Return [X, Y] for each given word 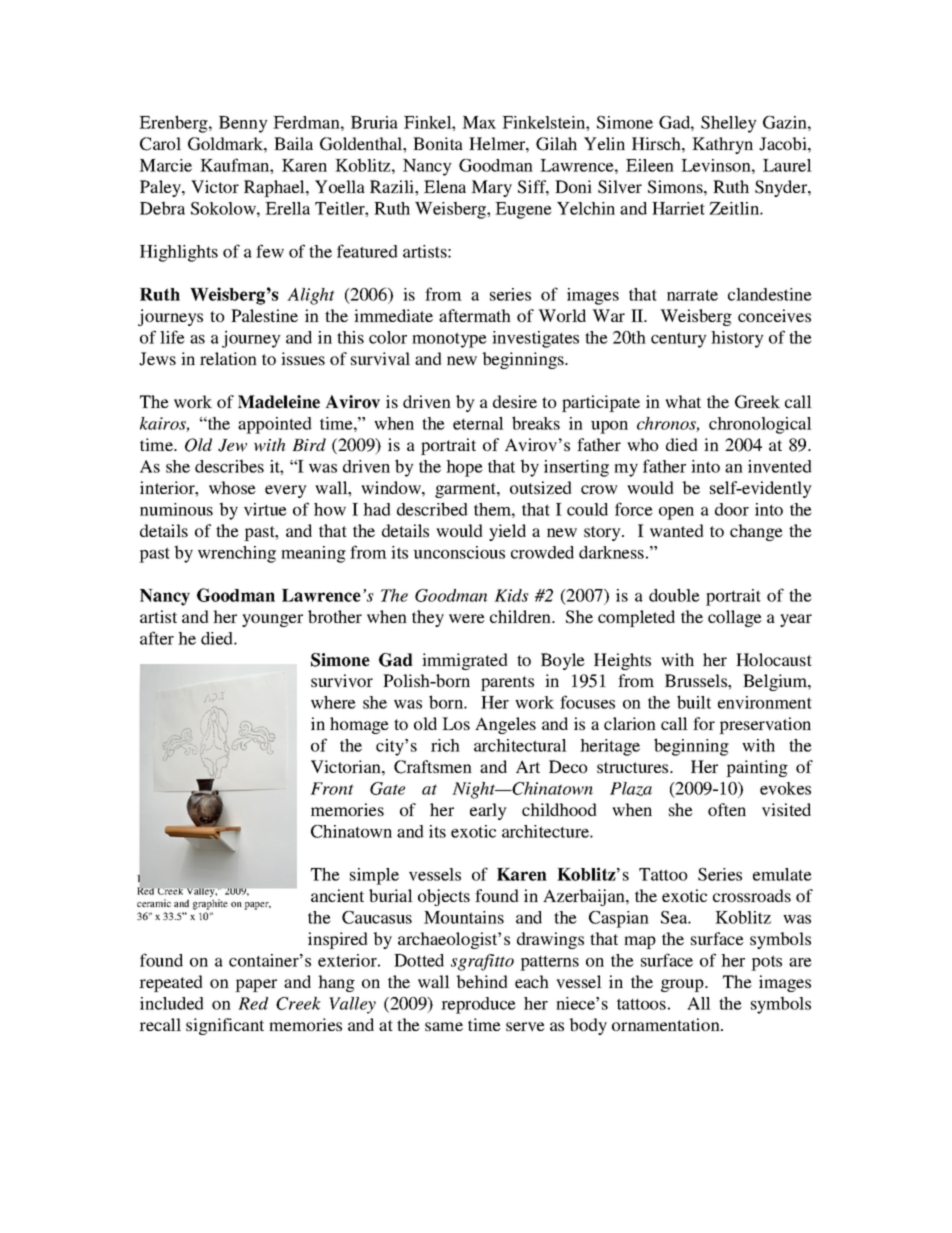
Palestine [264, 315]
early [488, 811]
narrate [692, 295]
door [732, 509]
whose [232, 487]
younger [272, 620]
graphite [210, 904]
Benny [243, 124]
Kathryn [722, 145]
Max [479, 122]
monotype [449, 340]
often [727, 809]
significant [225, 1026]
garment [467, 490]
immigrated [465, 661]
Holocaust [774, 659]
